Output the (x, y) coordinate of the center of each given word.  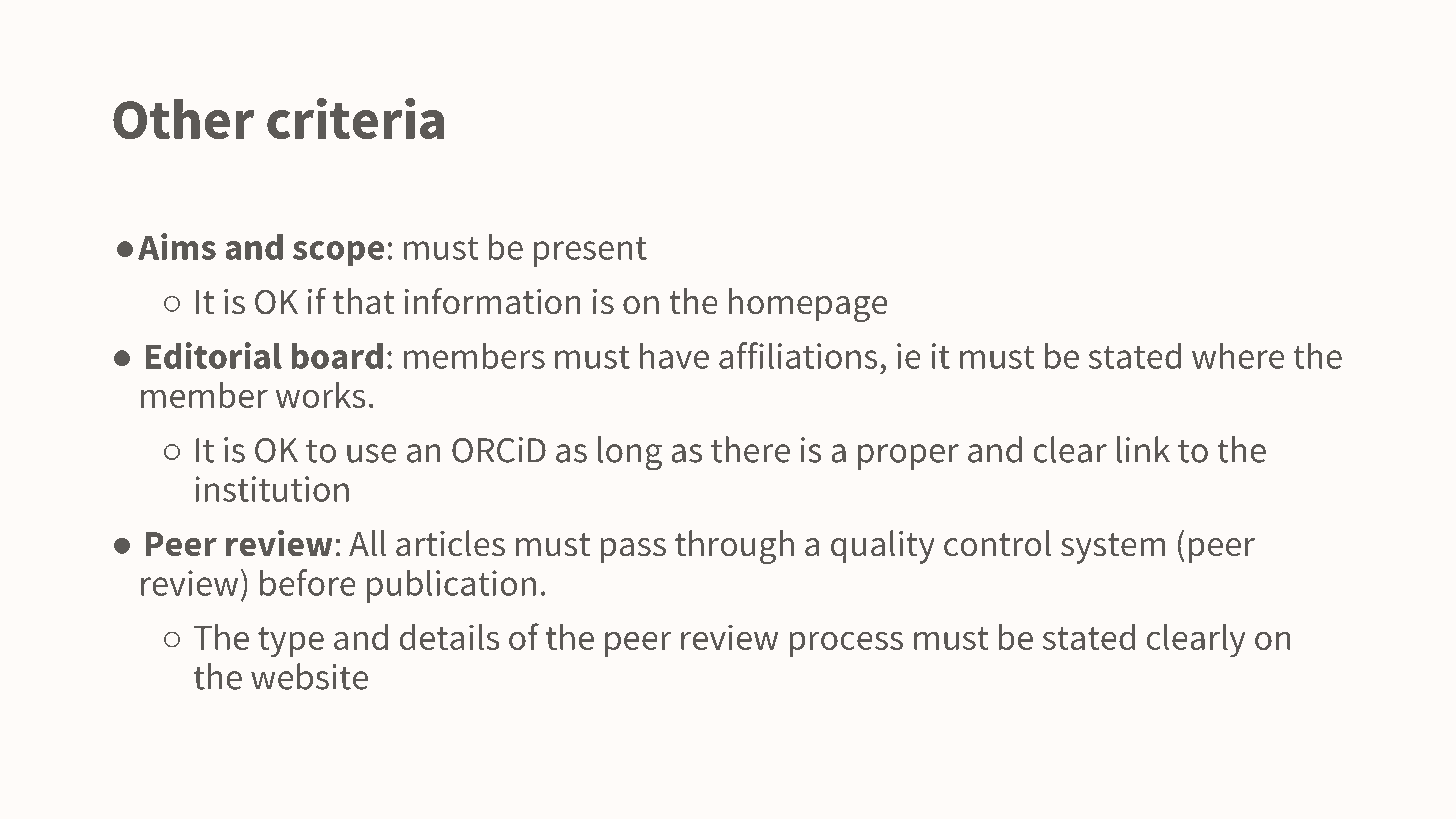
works (320, 395)
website (309, 676)
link (1143, 449)
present (590, 252)
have (674, 355)
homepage (808, 305)
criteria (355, 118)
